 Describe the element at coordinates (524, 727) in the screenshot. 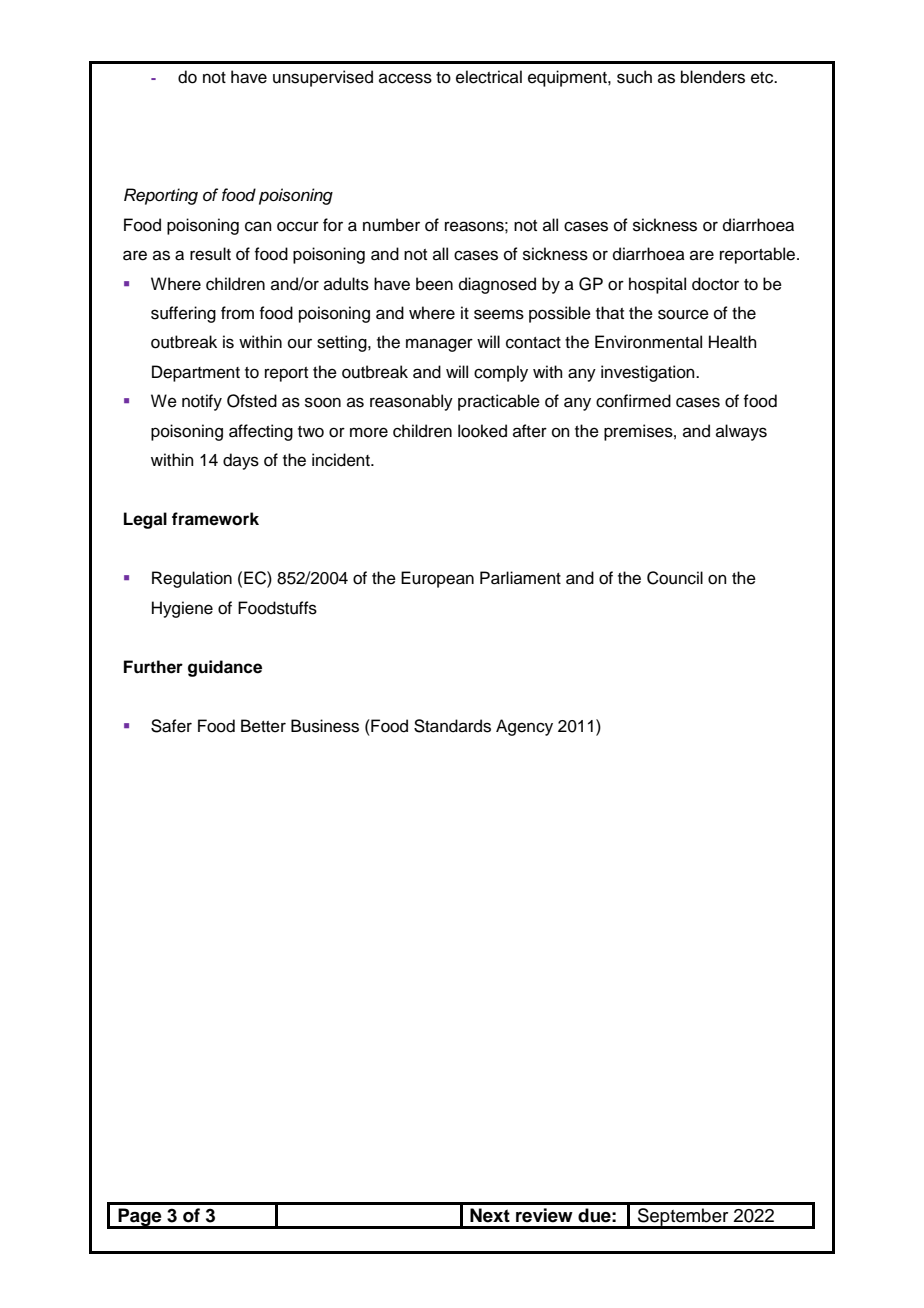

I see `Agency` at that location.
